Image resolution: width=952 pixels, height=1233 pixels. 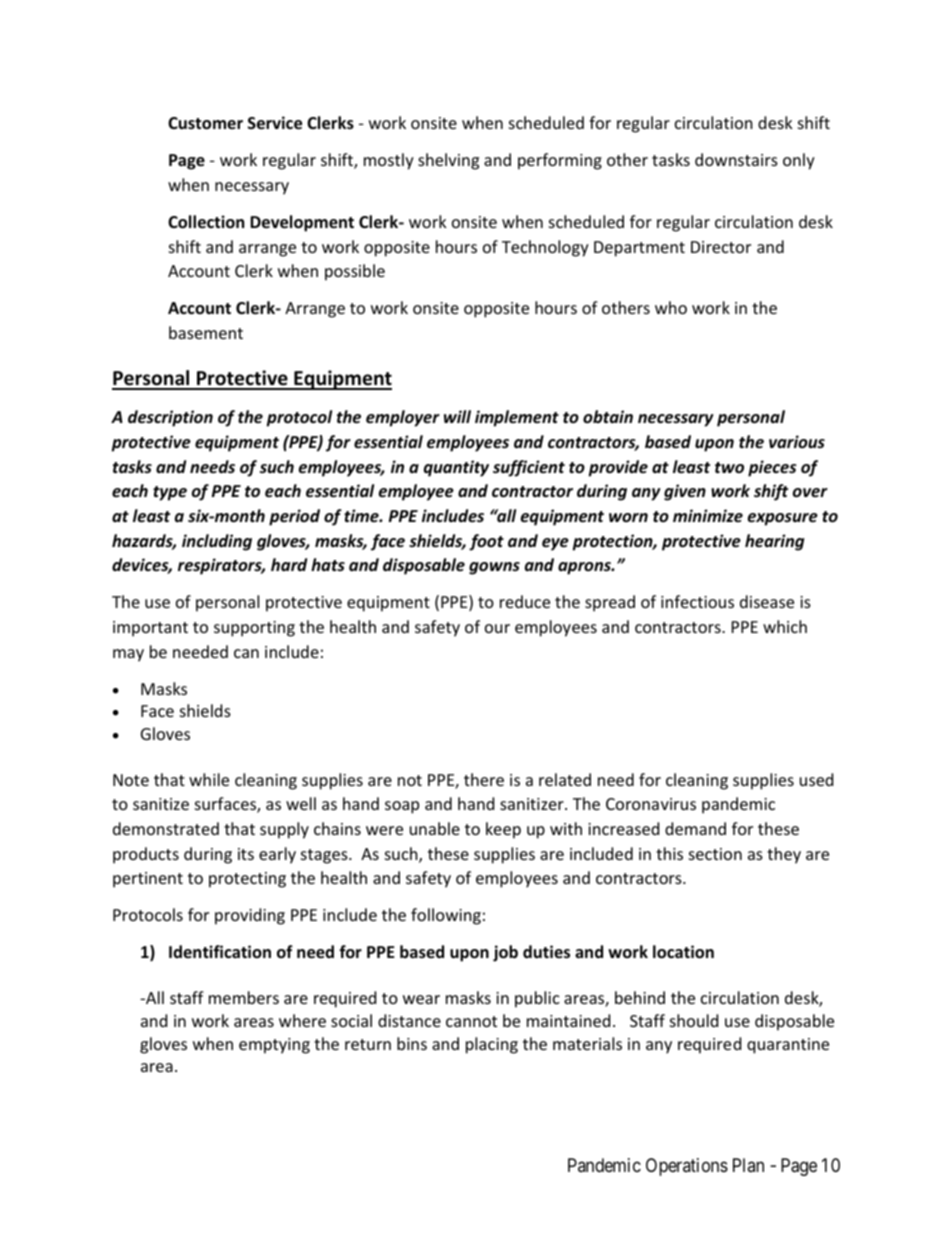 What do you see at coordinates (205, 123) in the document?
I see `Customer` at bounding box center [205, 123].
